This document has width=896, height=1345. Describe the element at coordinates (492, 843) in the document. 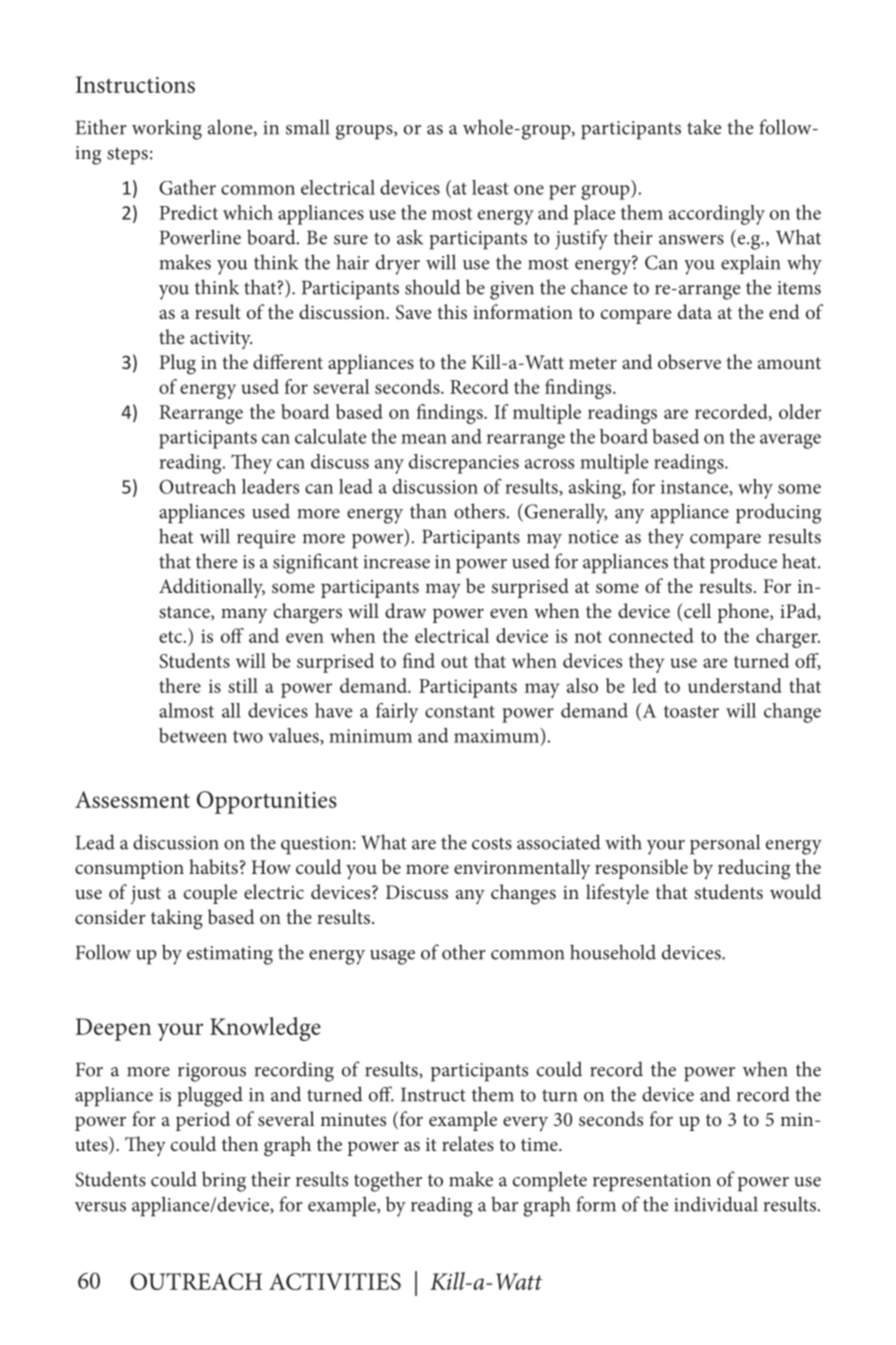

I see `costs` at that location.
